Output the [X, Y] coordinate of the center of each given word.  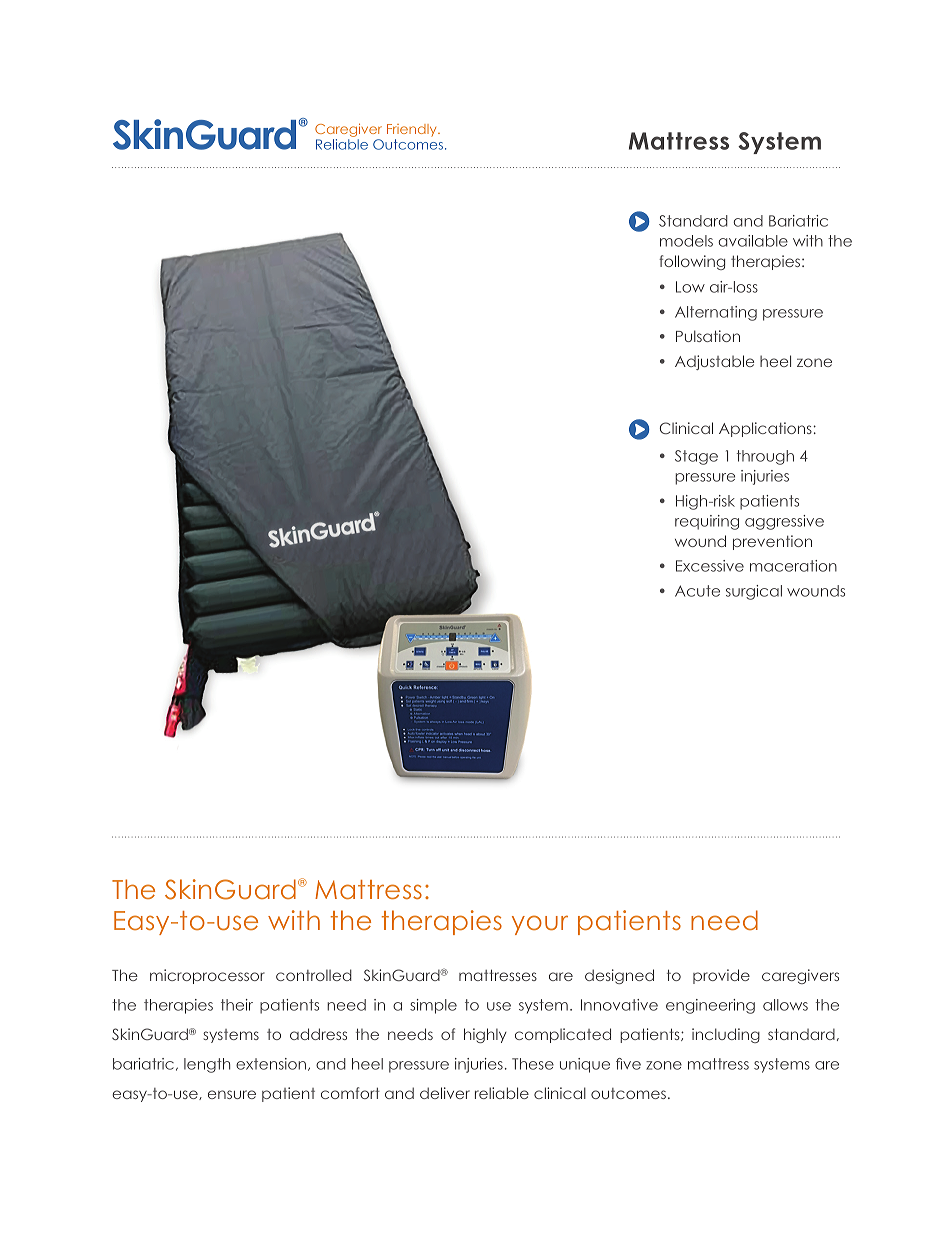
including [726, 1035]
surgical [754, 592]
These [533, 1064]
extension [271, 1064]
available [753, 241]
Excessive [710, 566]
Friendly [413, 130]
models [686, 241]
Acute [697, 591]
